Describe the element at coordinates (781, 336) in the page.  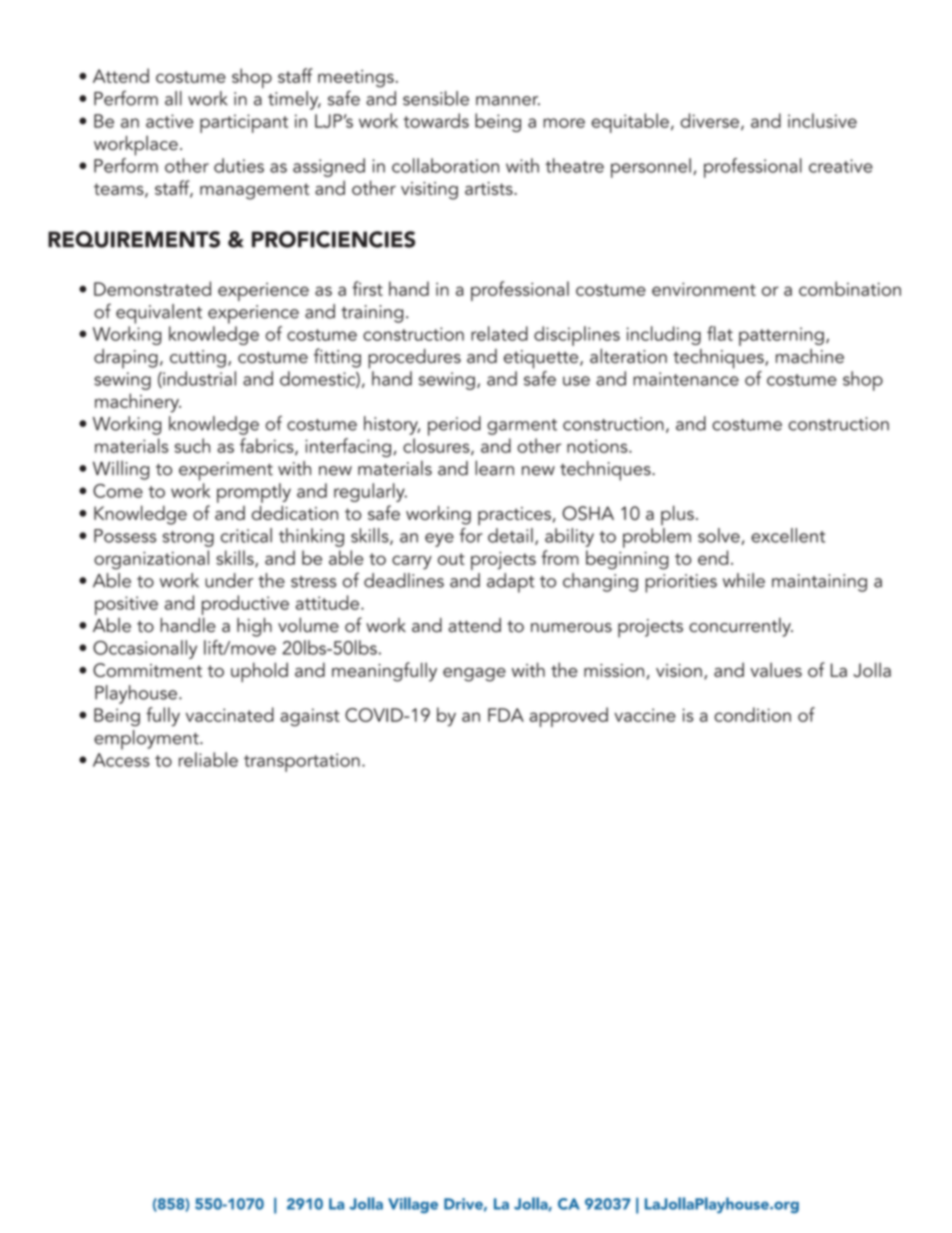
I see `patterning` at that location.
